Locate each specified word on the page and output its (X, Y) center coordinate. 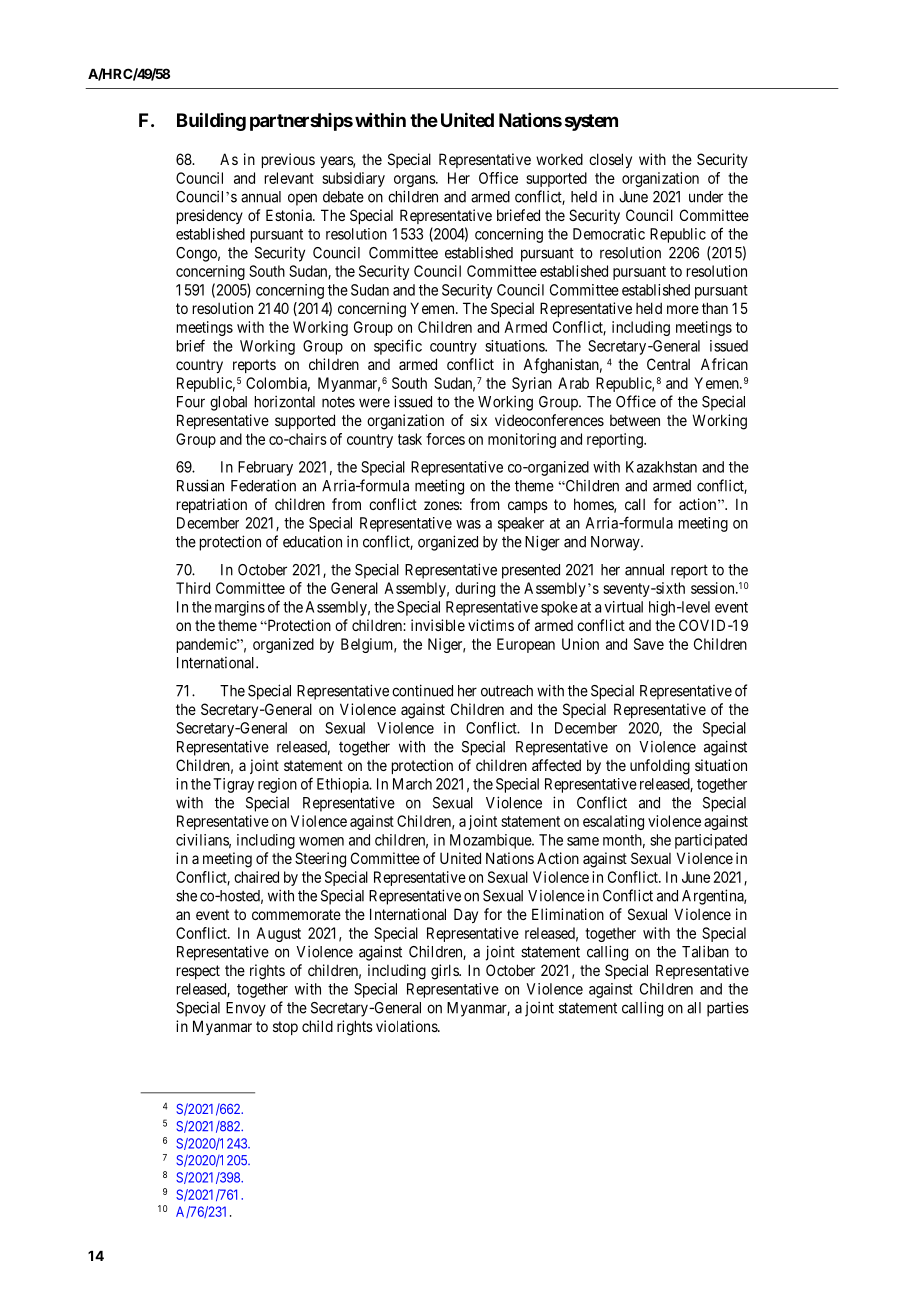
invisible (438, 625)
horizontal (285, 401)
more (683, 309)
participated (711, 841)
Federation (263, 485)
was (468, 524)
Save (649, 644)
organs (415, 181)
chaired (256, 877)
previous (288, 160)
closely (610, 160)
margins (240, 608)
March (412, 784)
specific (398, 347)
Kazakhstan (661, 467)
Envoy (246, 1009)
